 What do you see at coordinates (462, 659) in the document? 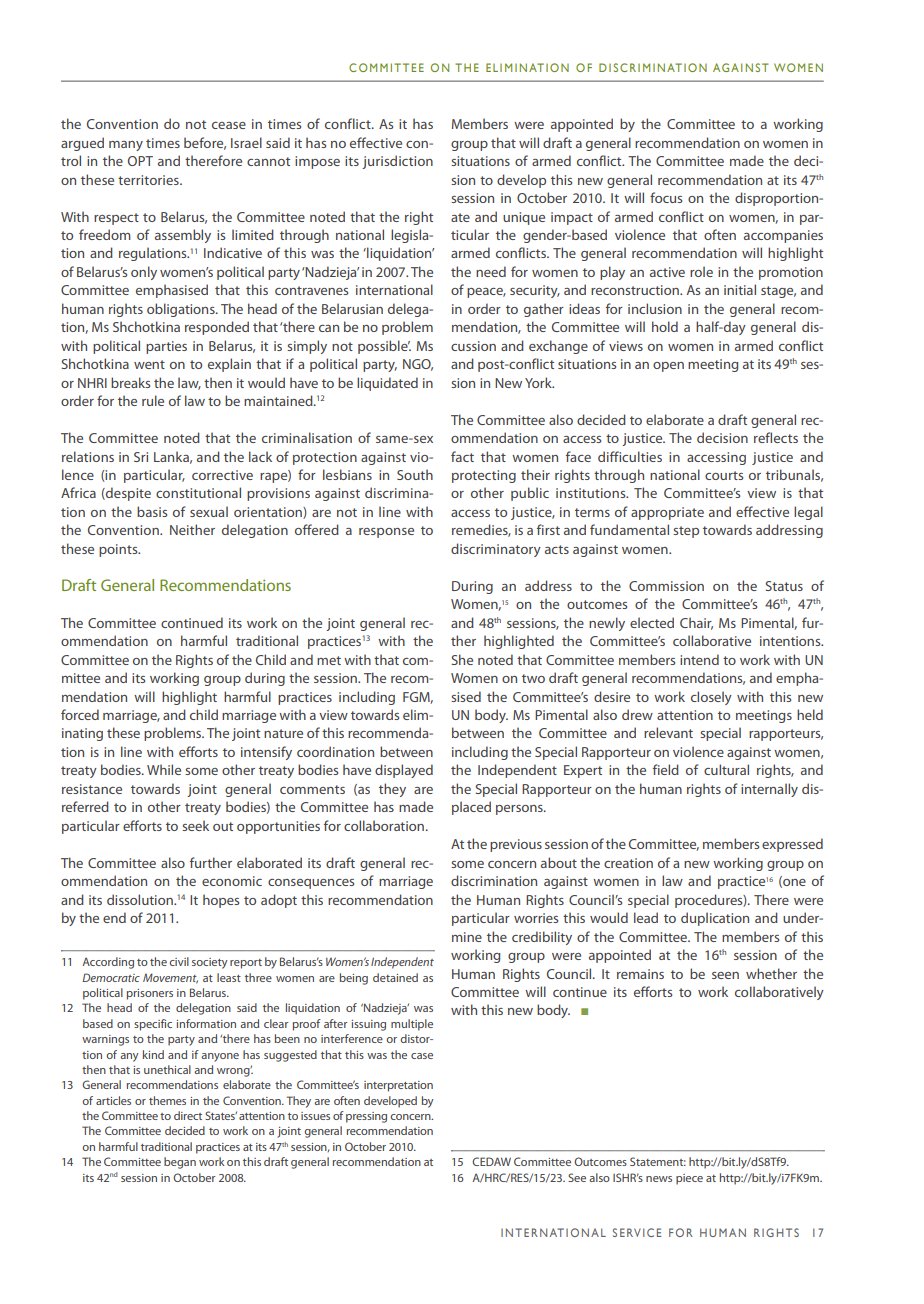
I see `She` at bounding box center [462, 659].
